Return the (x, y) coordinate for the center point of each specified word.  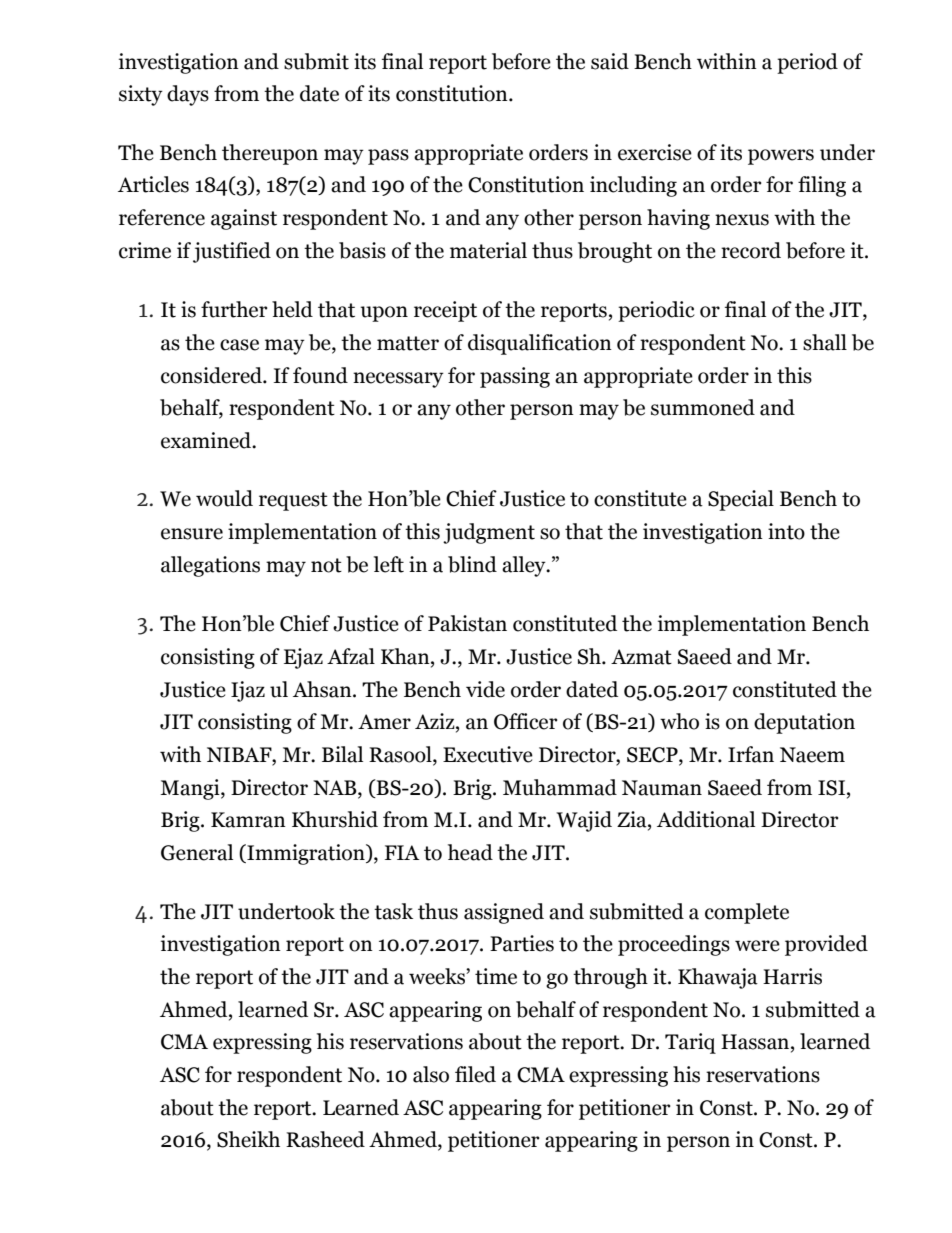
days (188, 95)
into (786, 531)
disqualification (540, 344)
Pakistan (467, 623)
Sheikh (248, 1139)
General (197, 852)
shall (825, 342)
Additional (706, 819)
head (470, 852)
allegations (210, 566)
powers (781, 157)
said (610, 61)
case (239, 345)
